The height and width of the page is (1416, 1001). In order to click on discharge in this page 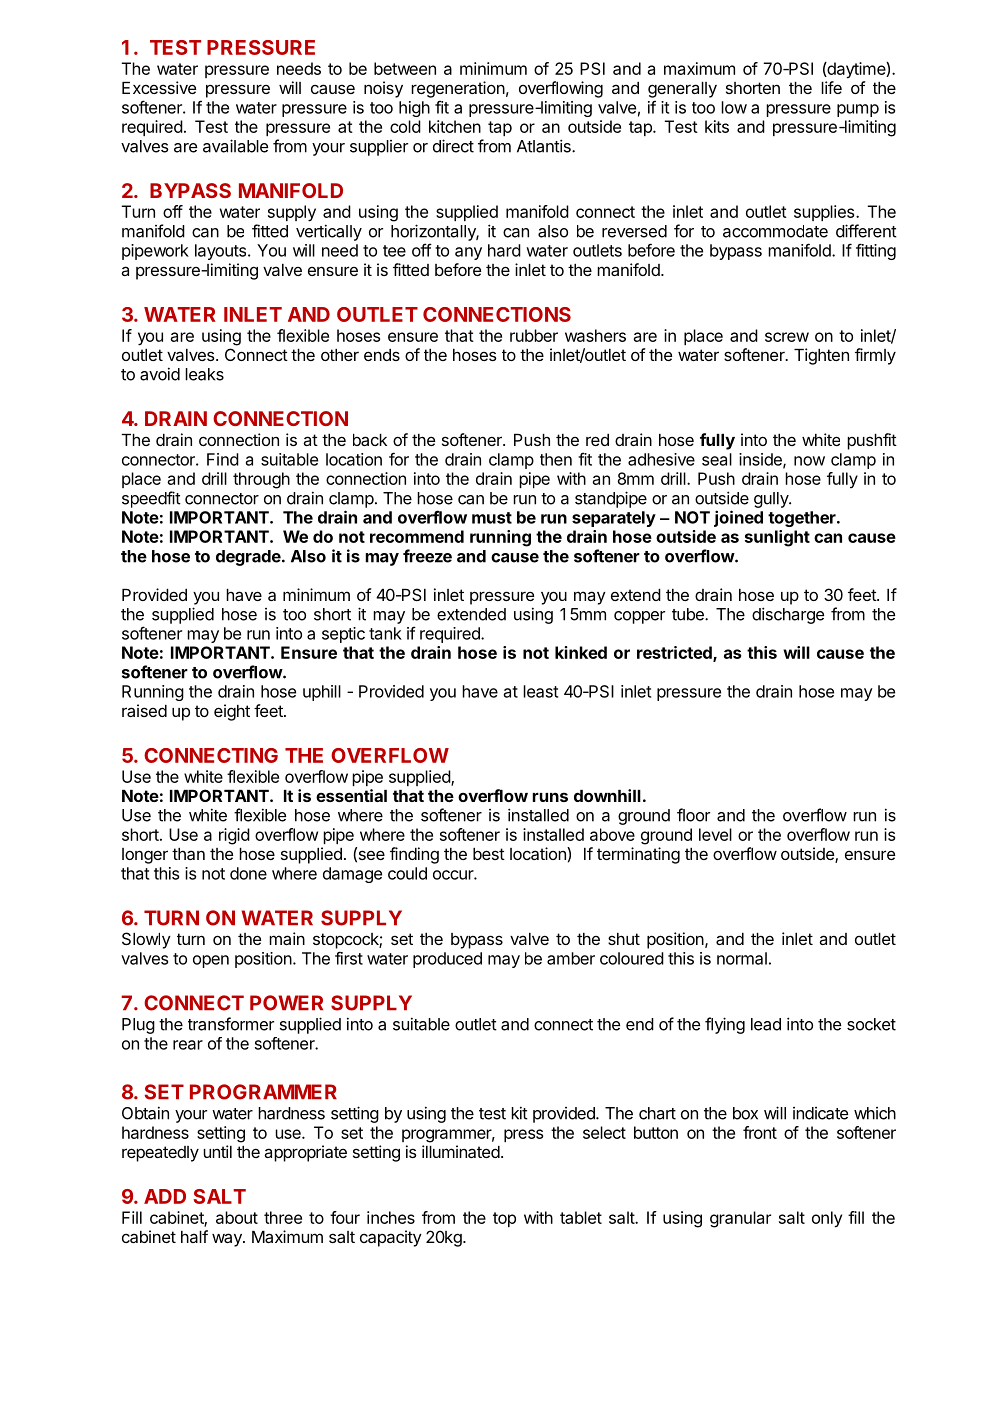, I will do `click(788, 615)`.
